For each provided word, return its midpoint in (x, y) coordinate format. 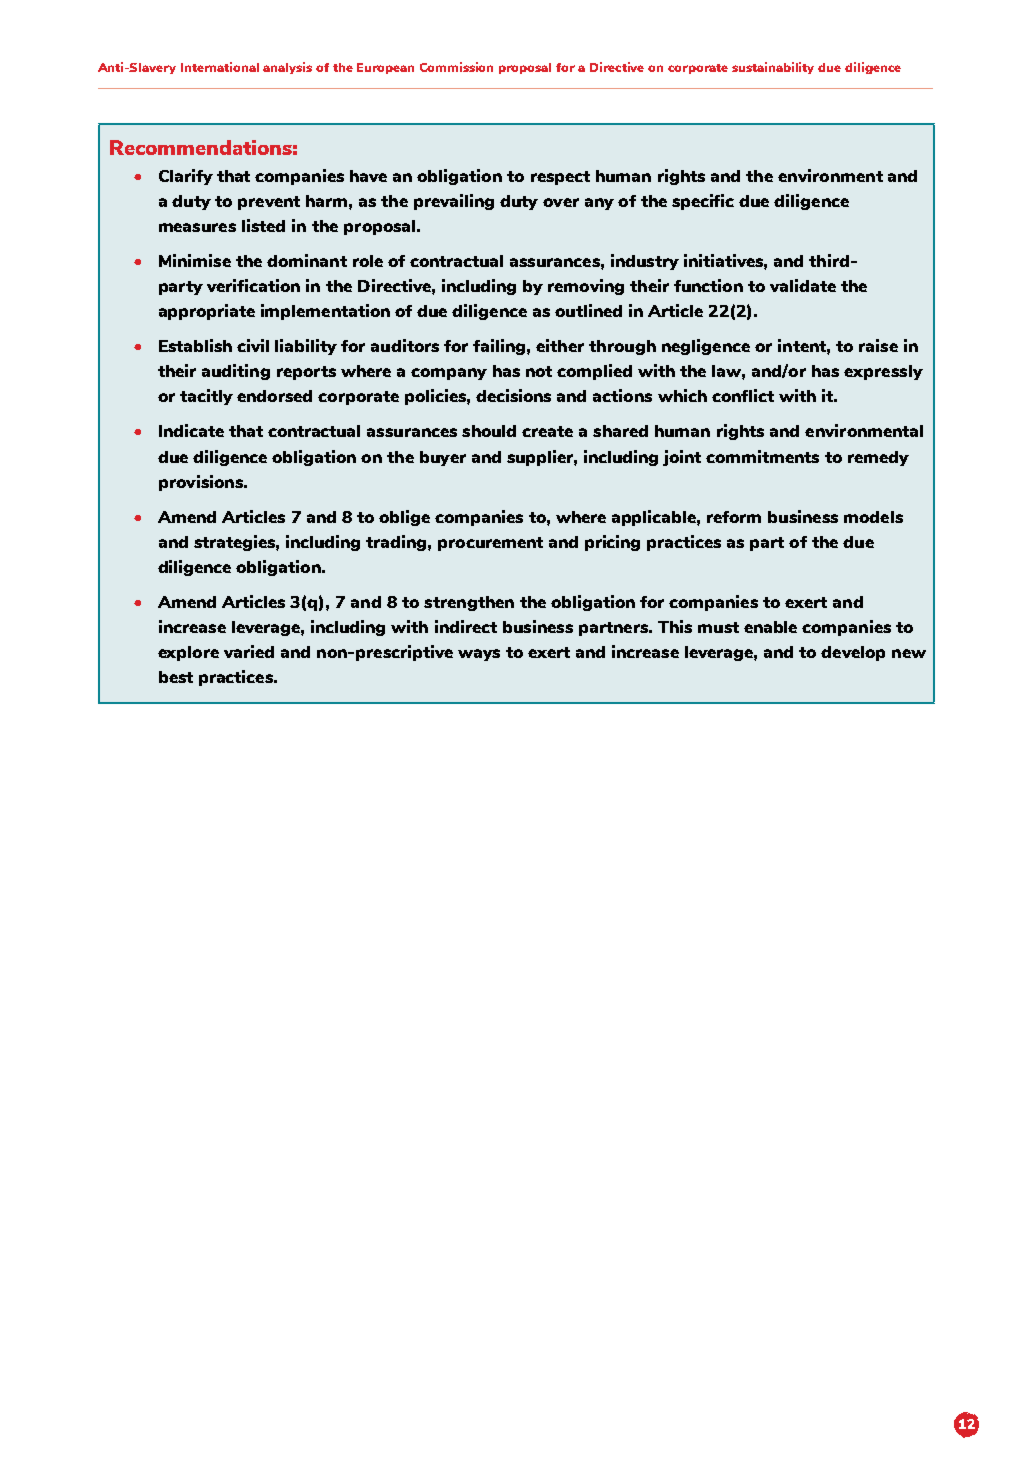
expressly (883, 372)
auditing (236, 372)
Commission (456, 67)
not (539, 371)
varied (249, 651)
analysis (287, 68)
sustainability (773, 68)
